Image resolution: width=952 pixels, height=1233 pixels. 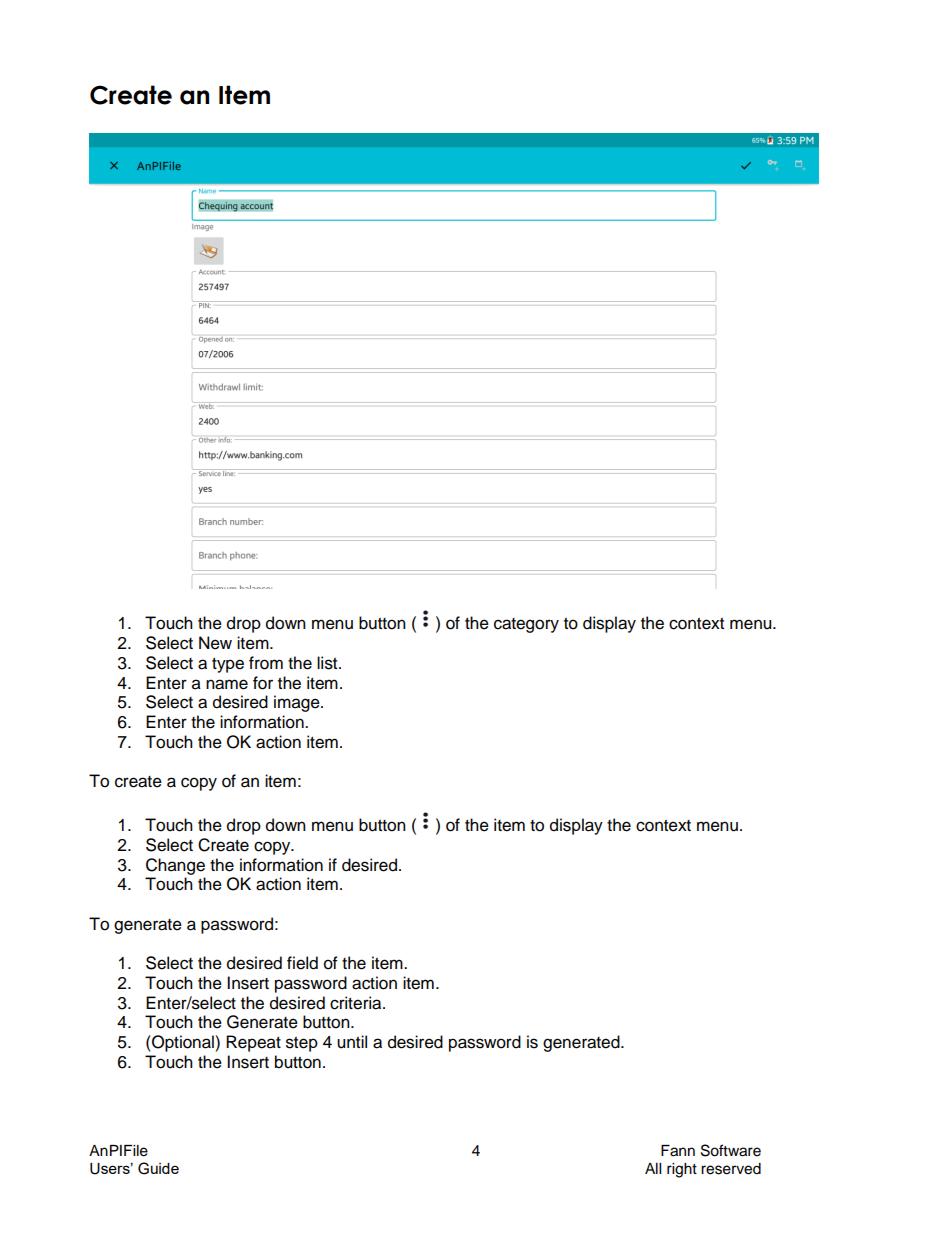 What do you see at coordinates (253, 1043) in the screenshot?
I see `Repeat` at bounding box center [253, 1043].
